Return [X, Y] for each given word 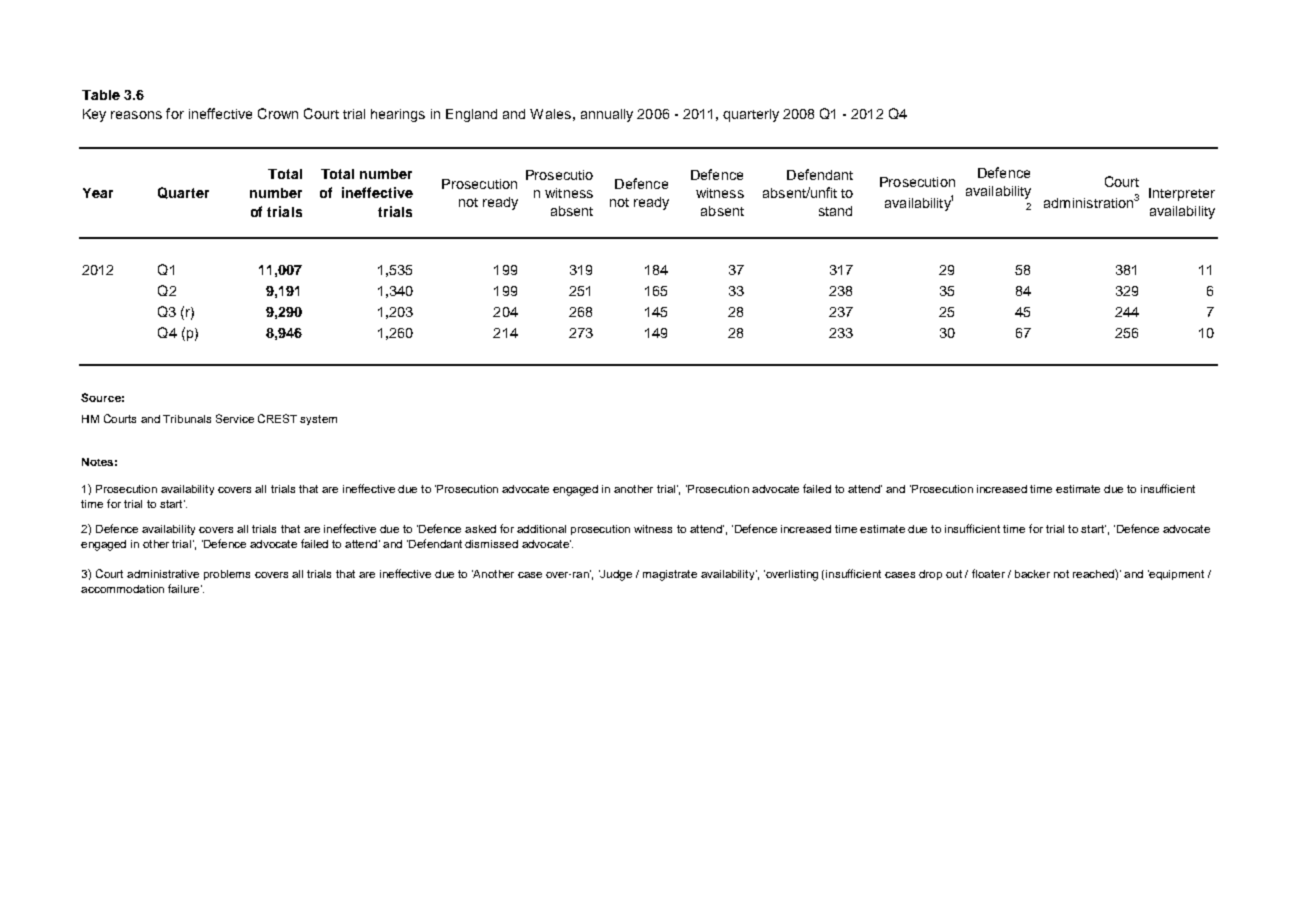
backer [1032, 574]
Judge [615, 575]
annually [607, 115]
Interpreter [1182, 194]
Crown [278, 113]
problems [227, 575]
